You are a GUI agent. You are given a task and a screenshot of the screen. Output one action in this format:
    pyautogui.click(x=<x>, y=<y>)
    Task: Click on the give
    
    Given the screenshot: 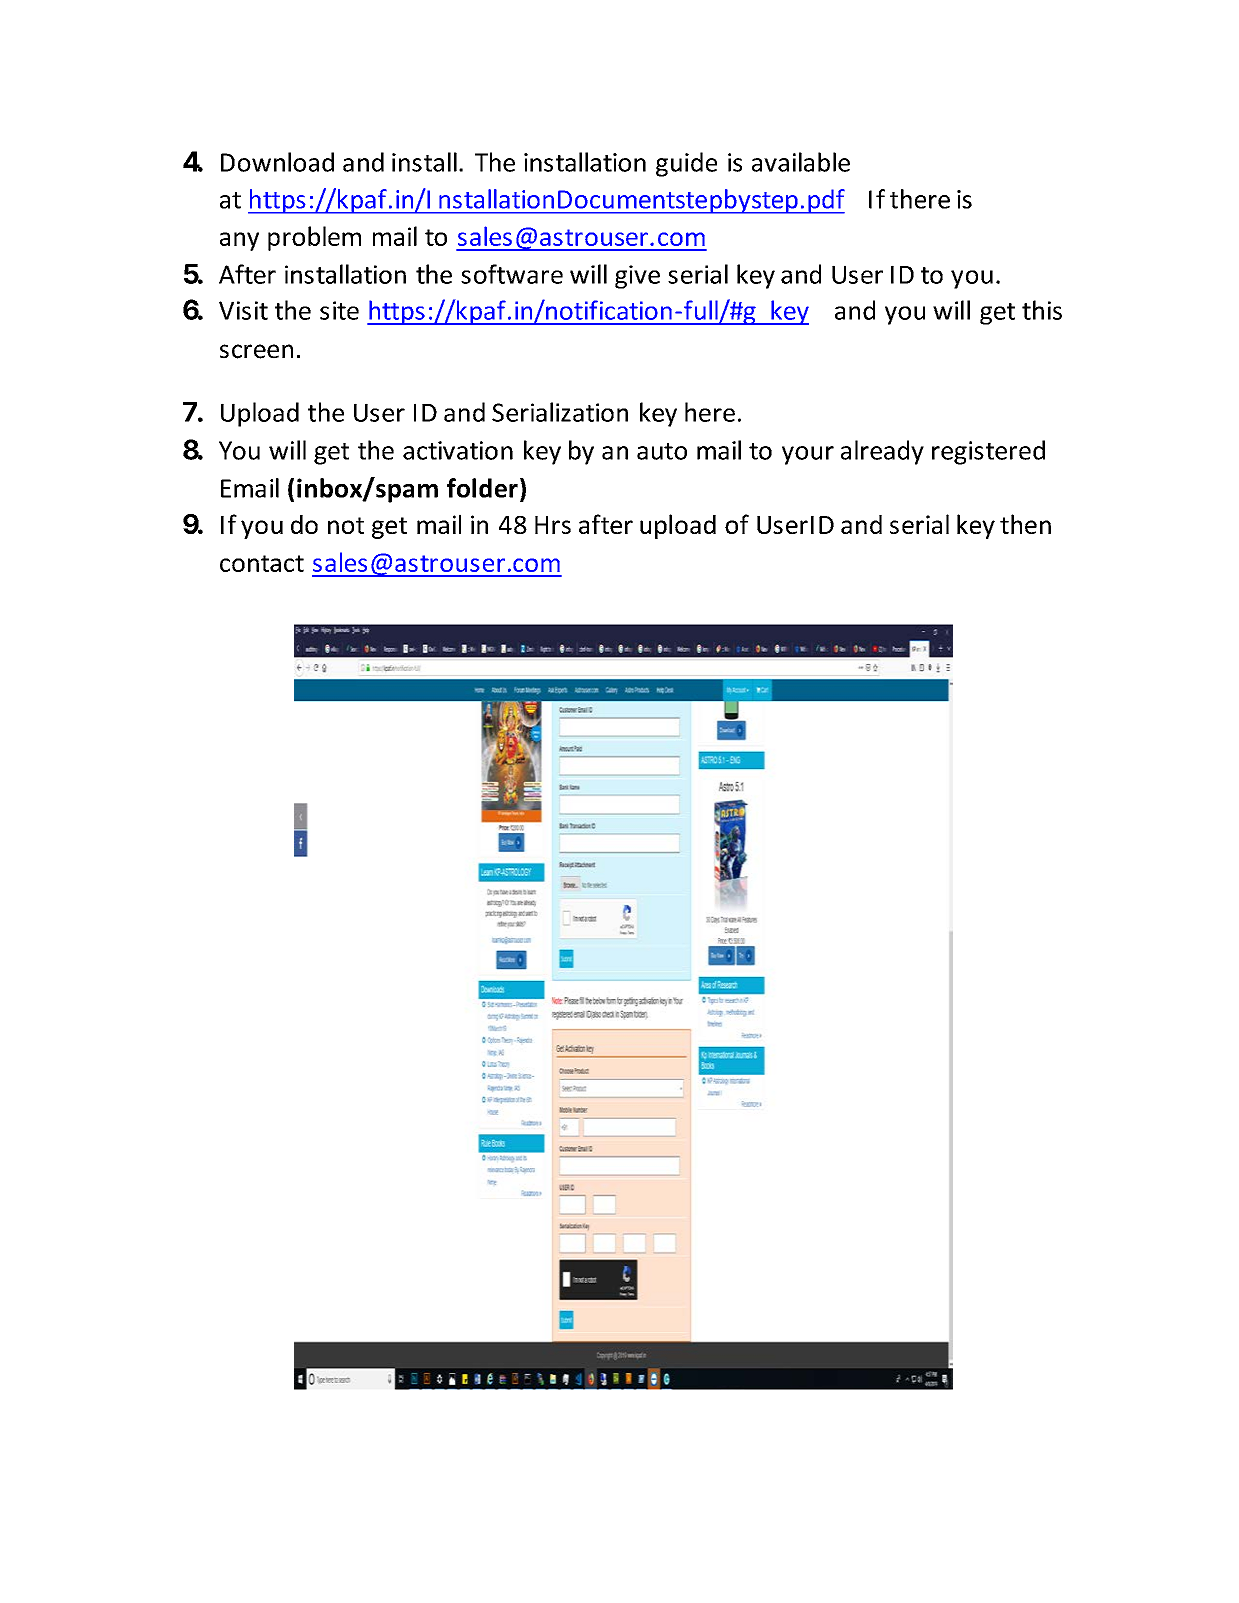 What is the action you would take?
    pyautogui.click(x=637, y=277)
